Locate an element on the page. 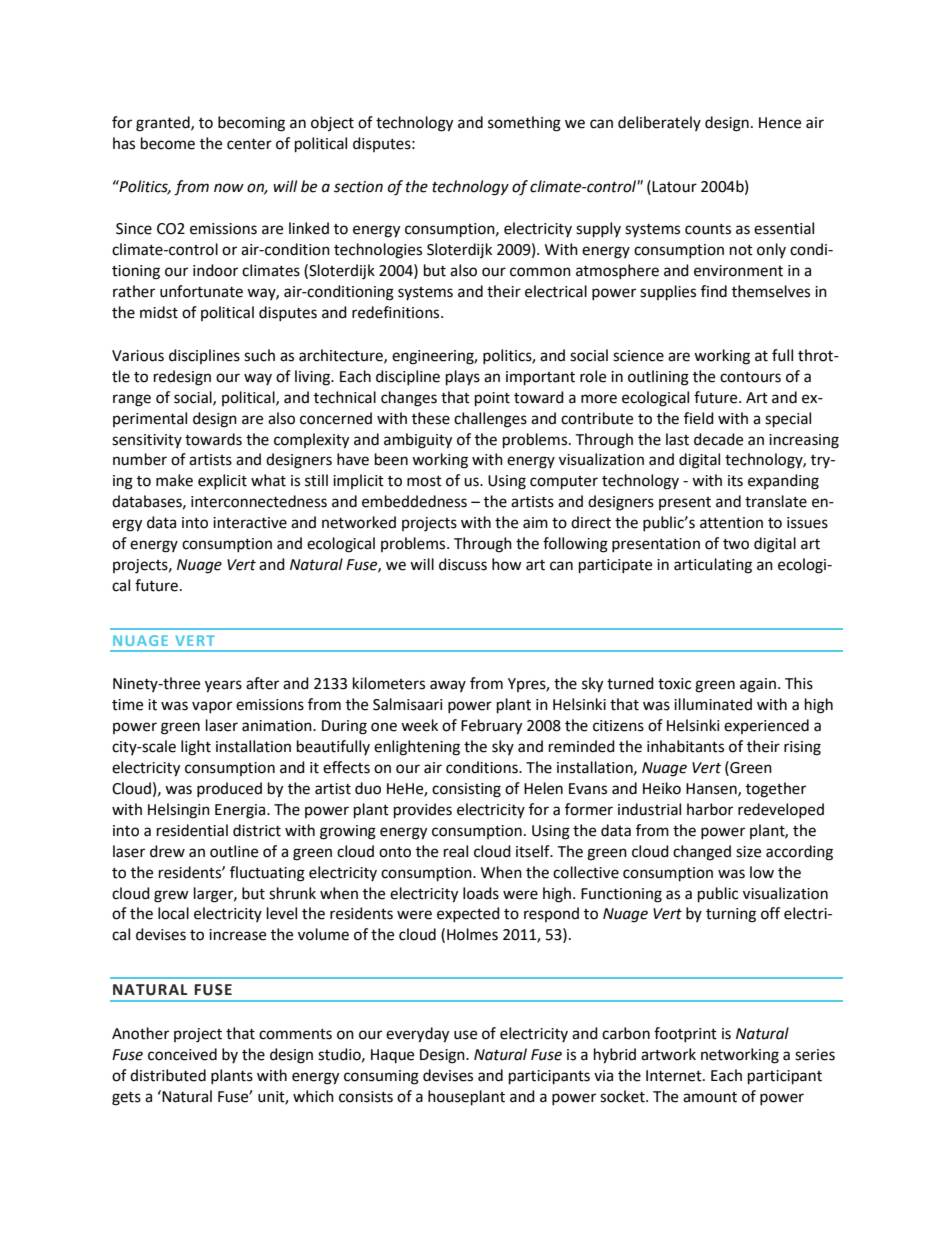 Image resolution: width=952 pixels, height=1233 pixels. attention is located at coordinates (731, 523).
